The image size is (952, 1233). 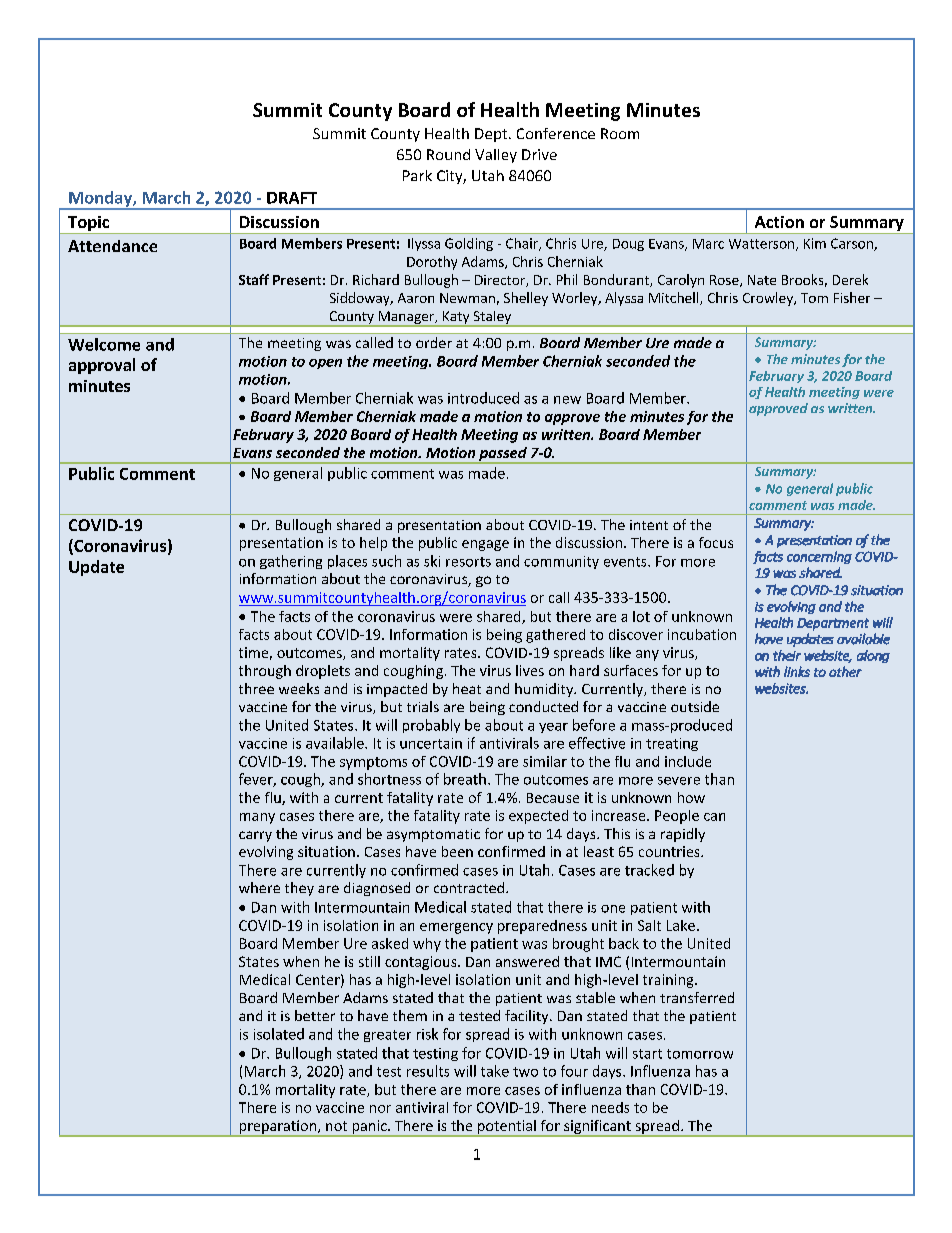 I want to click on Valley, so click(x=496, y=156).
